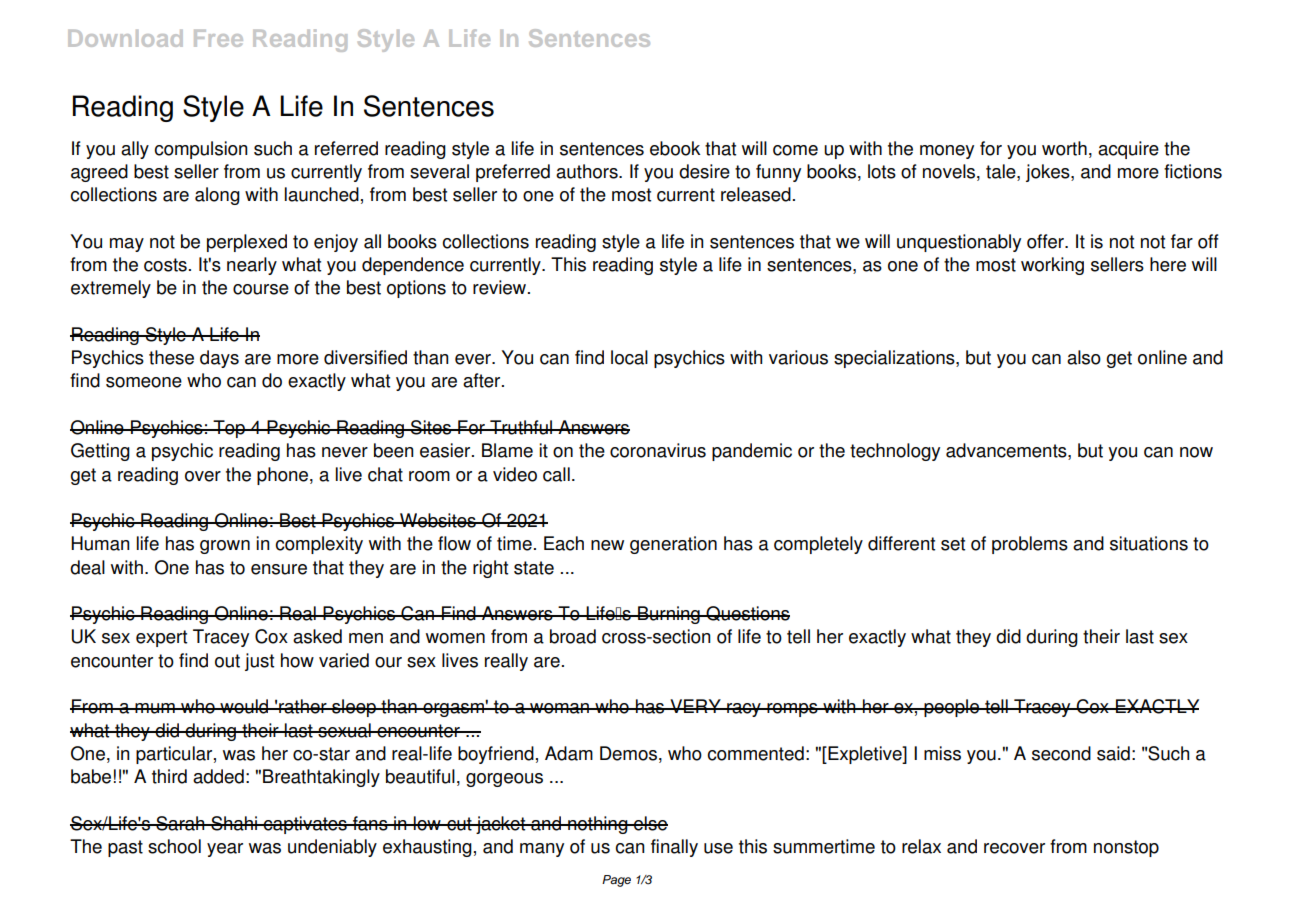  I want to click on year, so click(225, 850).
